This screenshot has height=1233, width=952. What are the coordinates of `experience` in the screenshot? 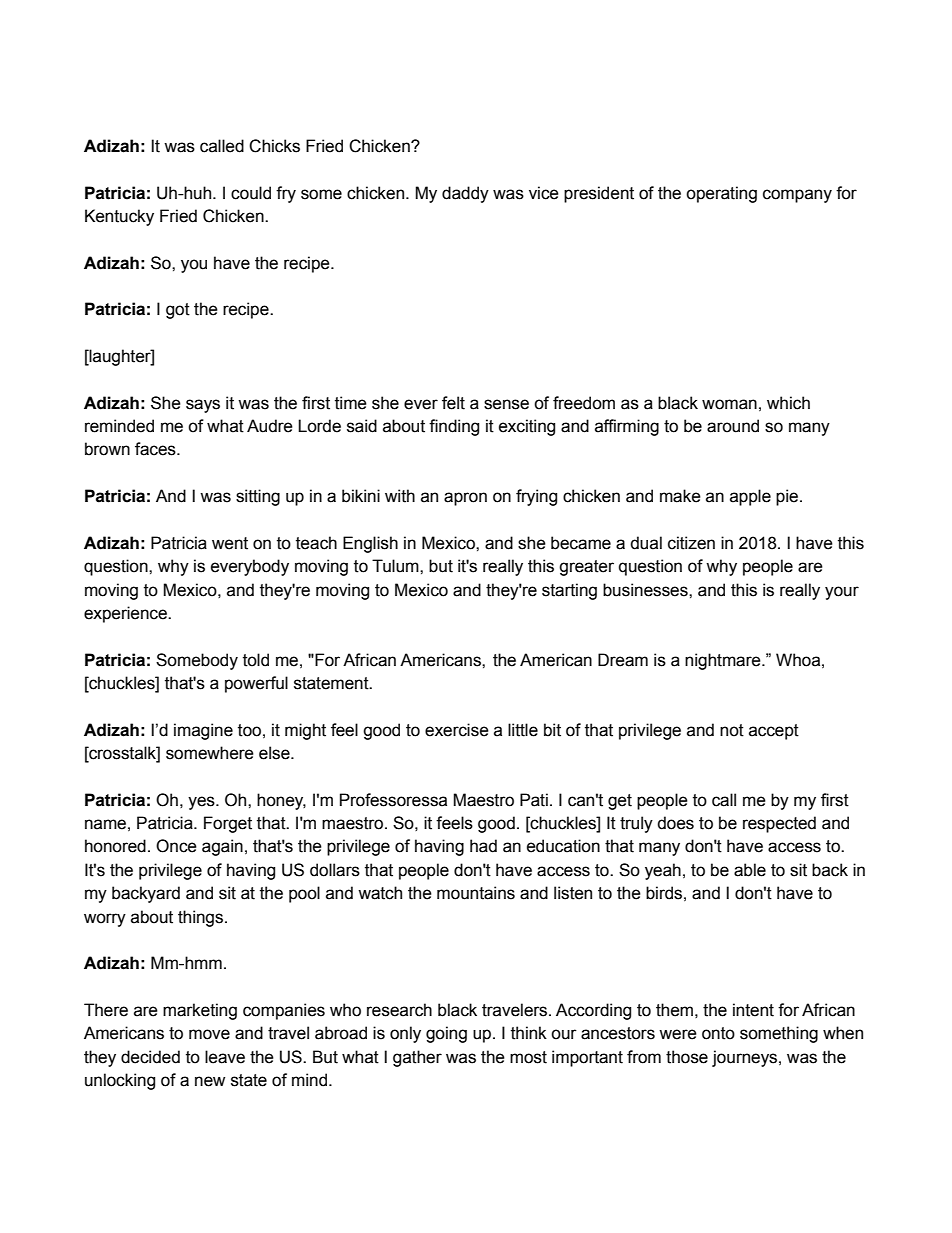 It's located at (126, 614).
